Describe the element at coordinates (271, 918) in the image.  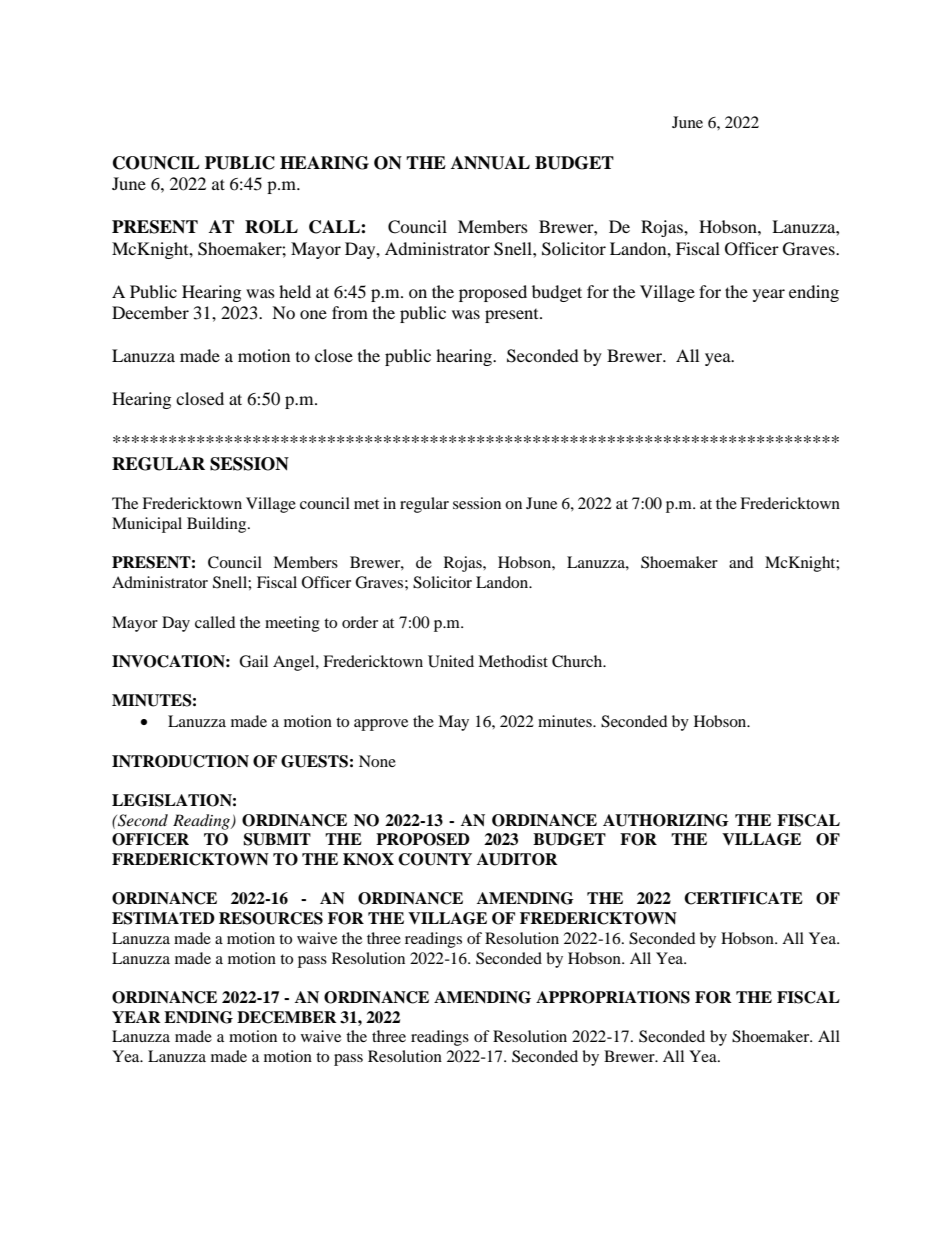
I see `RESOURCES` at that location.
